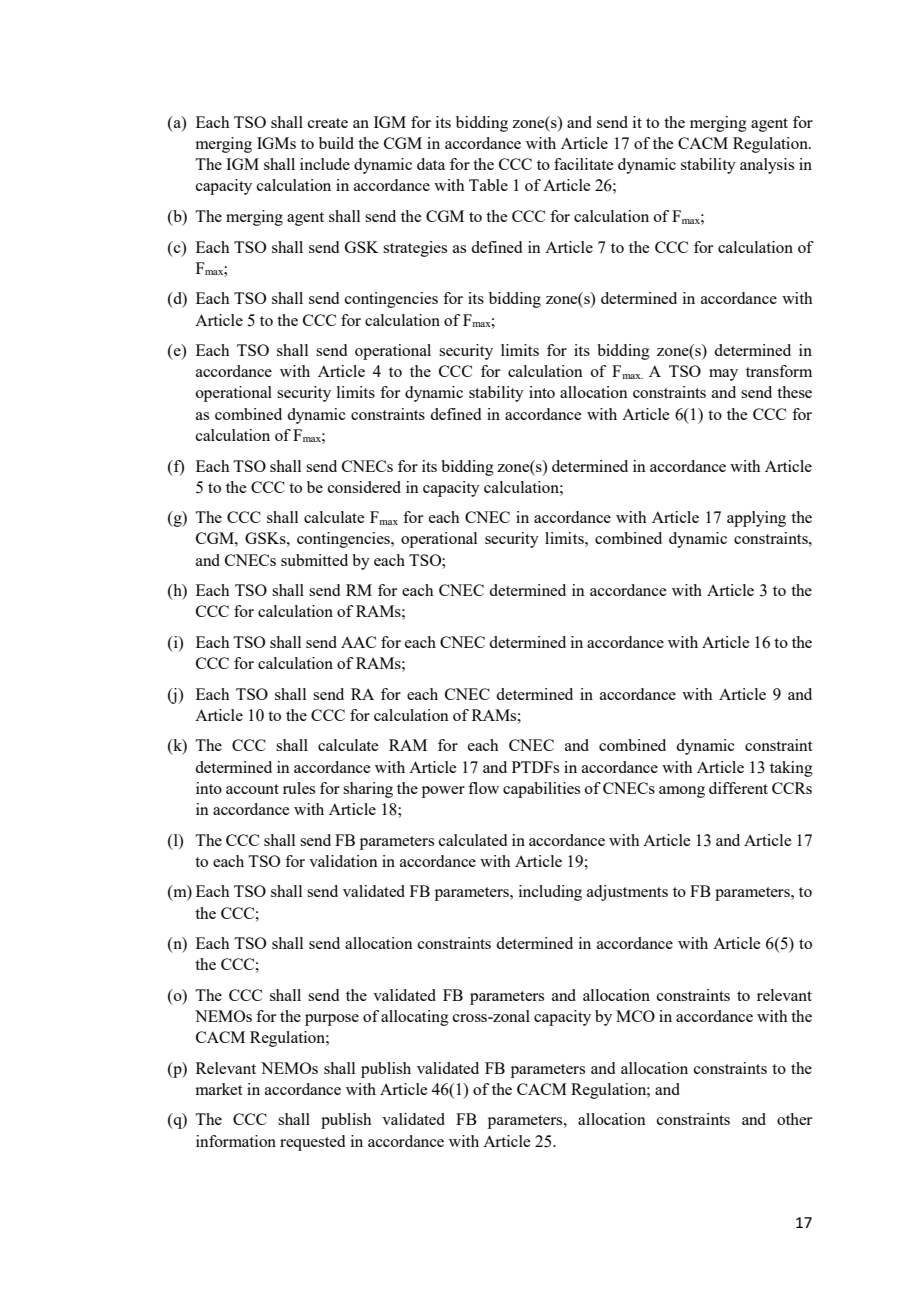 The height and width of the page is (1308, 924). I want to click on allocating, so click(415, 1018).
